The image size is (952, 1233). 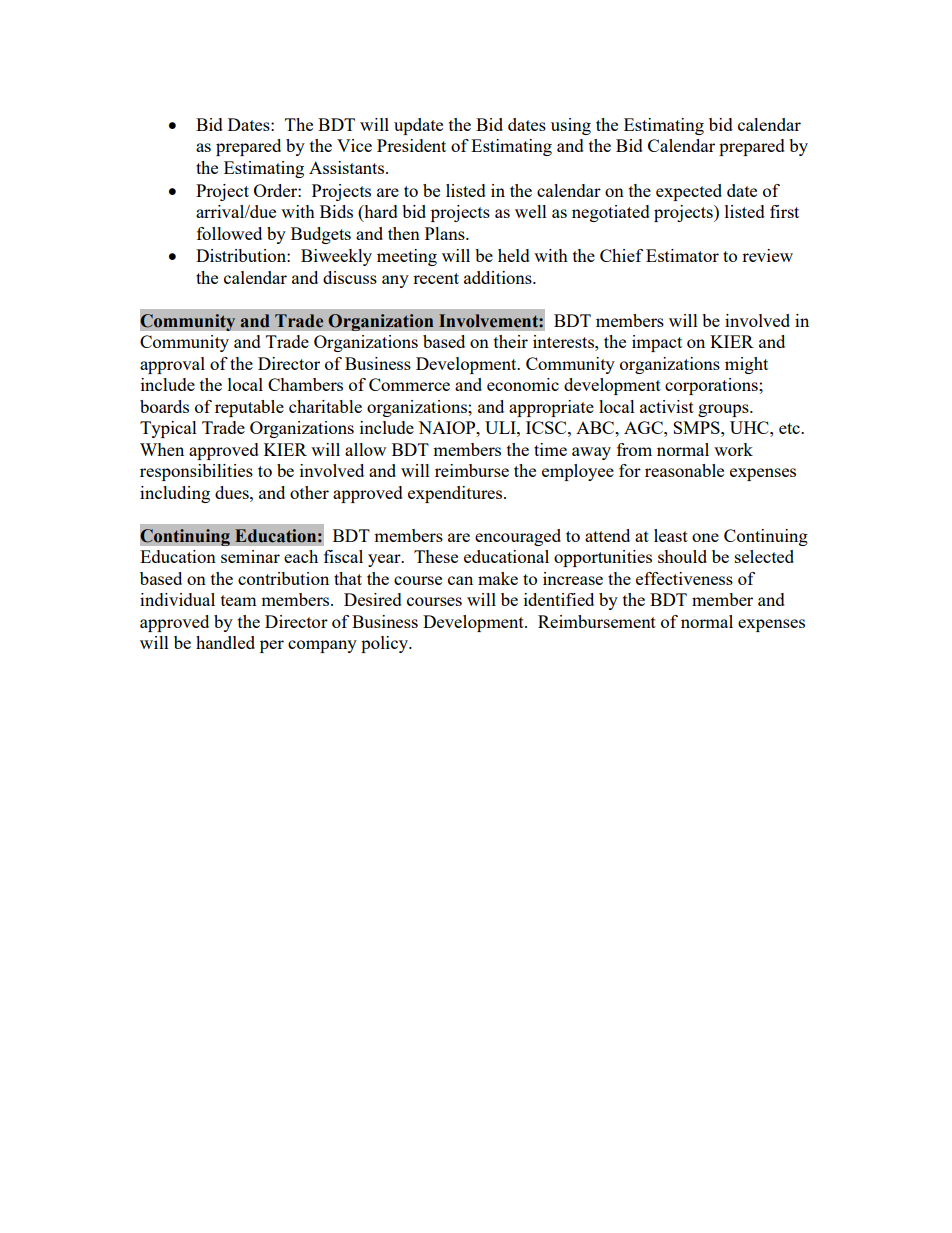 I want to click on President, so click(x=411, y=145).
